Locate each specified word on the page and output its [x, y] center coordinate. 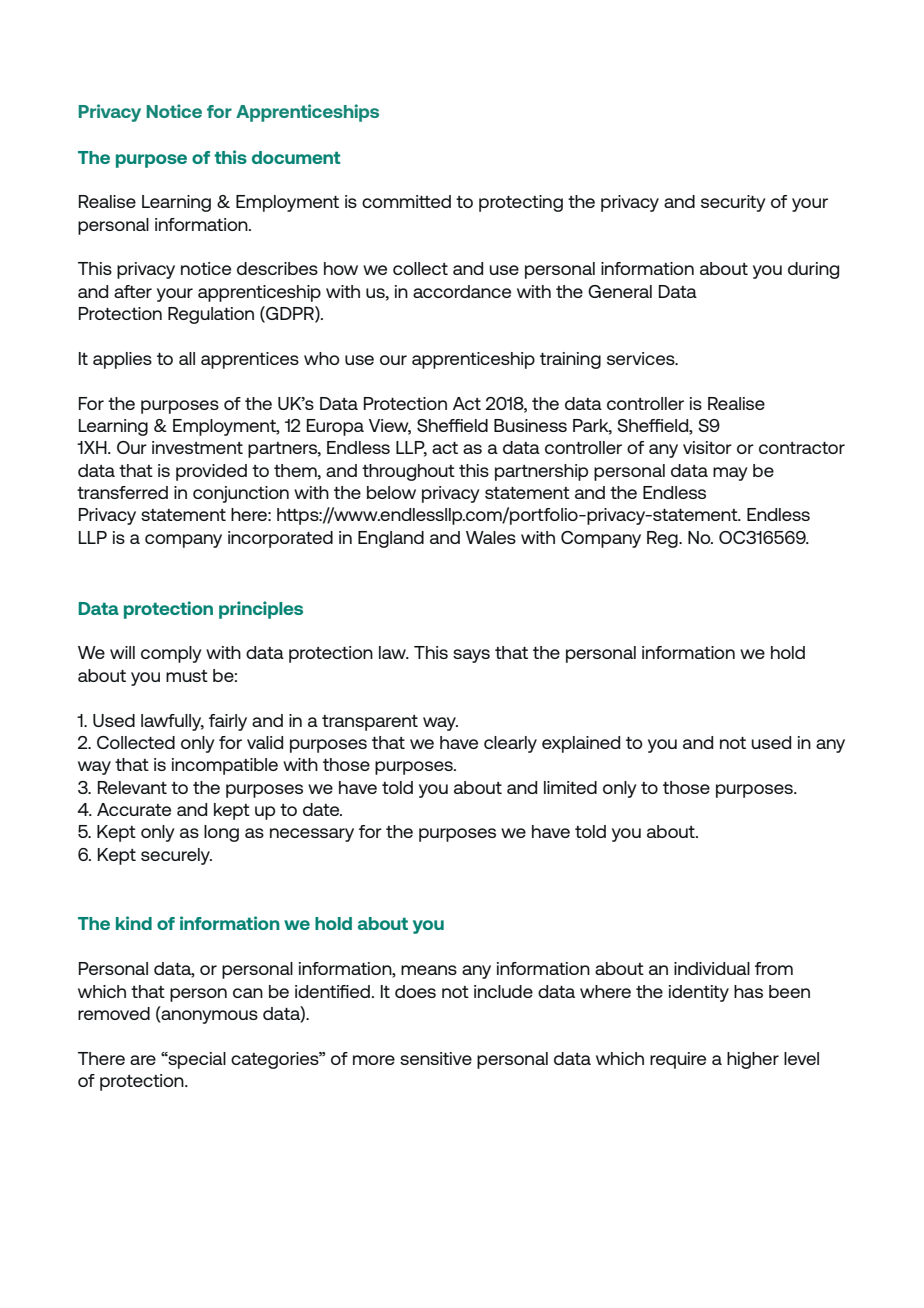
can [248, 993]
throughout [408, 472]
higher [753, 1060]
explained [581, 744]
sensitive [436, 1058]
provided [211, 472]
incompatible [225, 766]
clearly [510, 744]
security [733, 203]
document [296, 157]
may [730, 474]
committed [406, 201]
